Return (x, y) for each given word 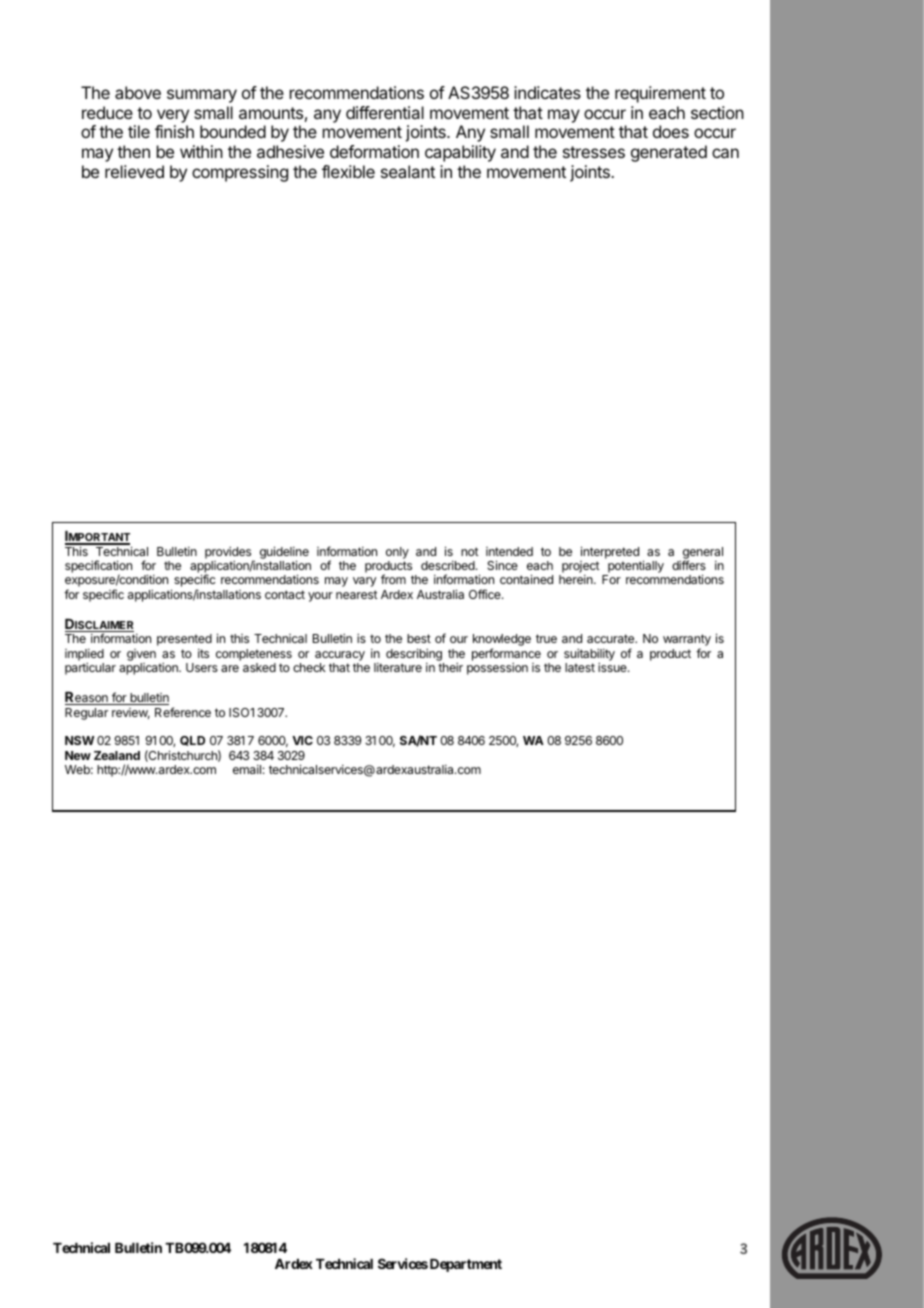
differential (385, 112)
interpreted (610, 552)
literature (398, 667)
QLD (192, 741)
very (173, 116)
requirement (660, 94)
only (397, 554)
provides (229, 554)
